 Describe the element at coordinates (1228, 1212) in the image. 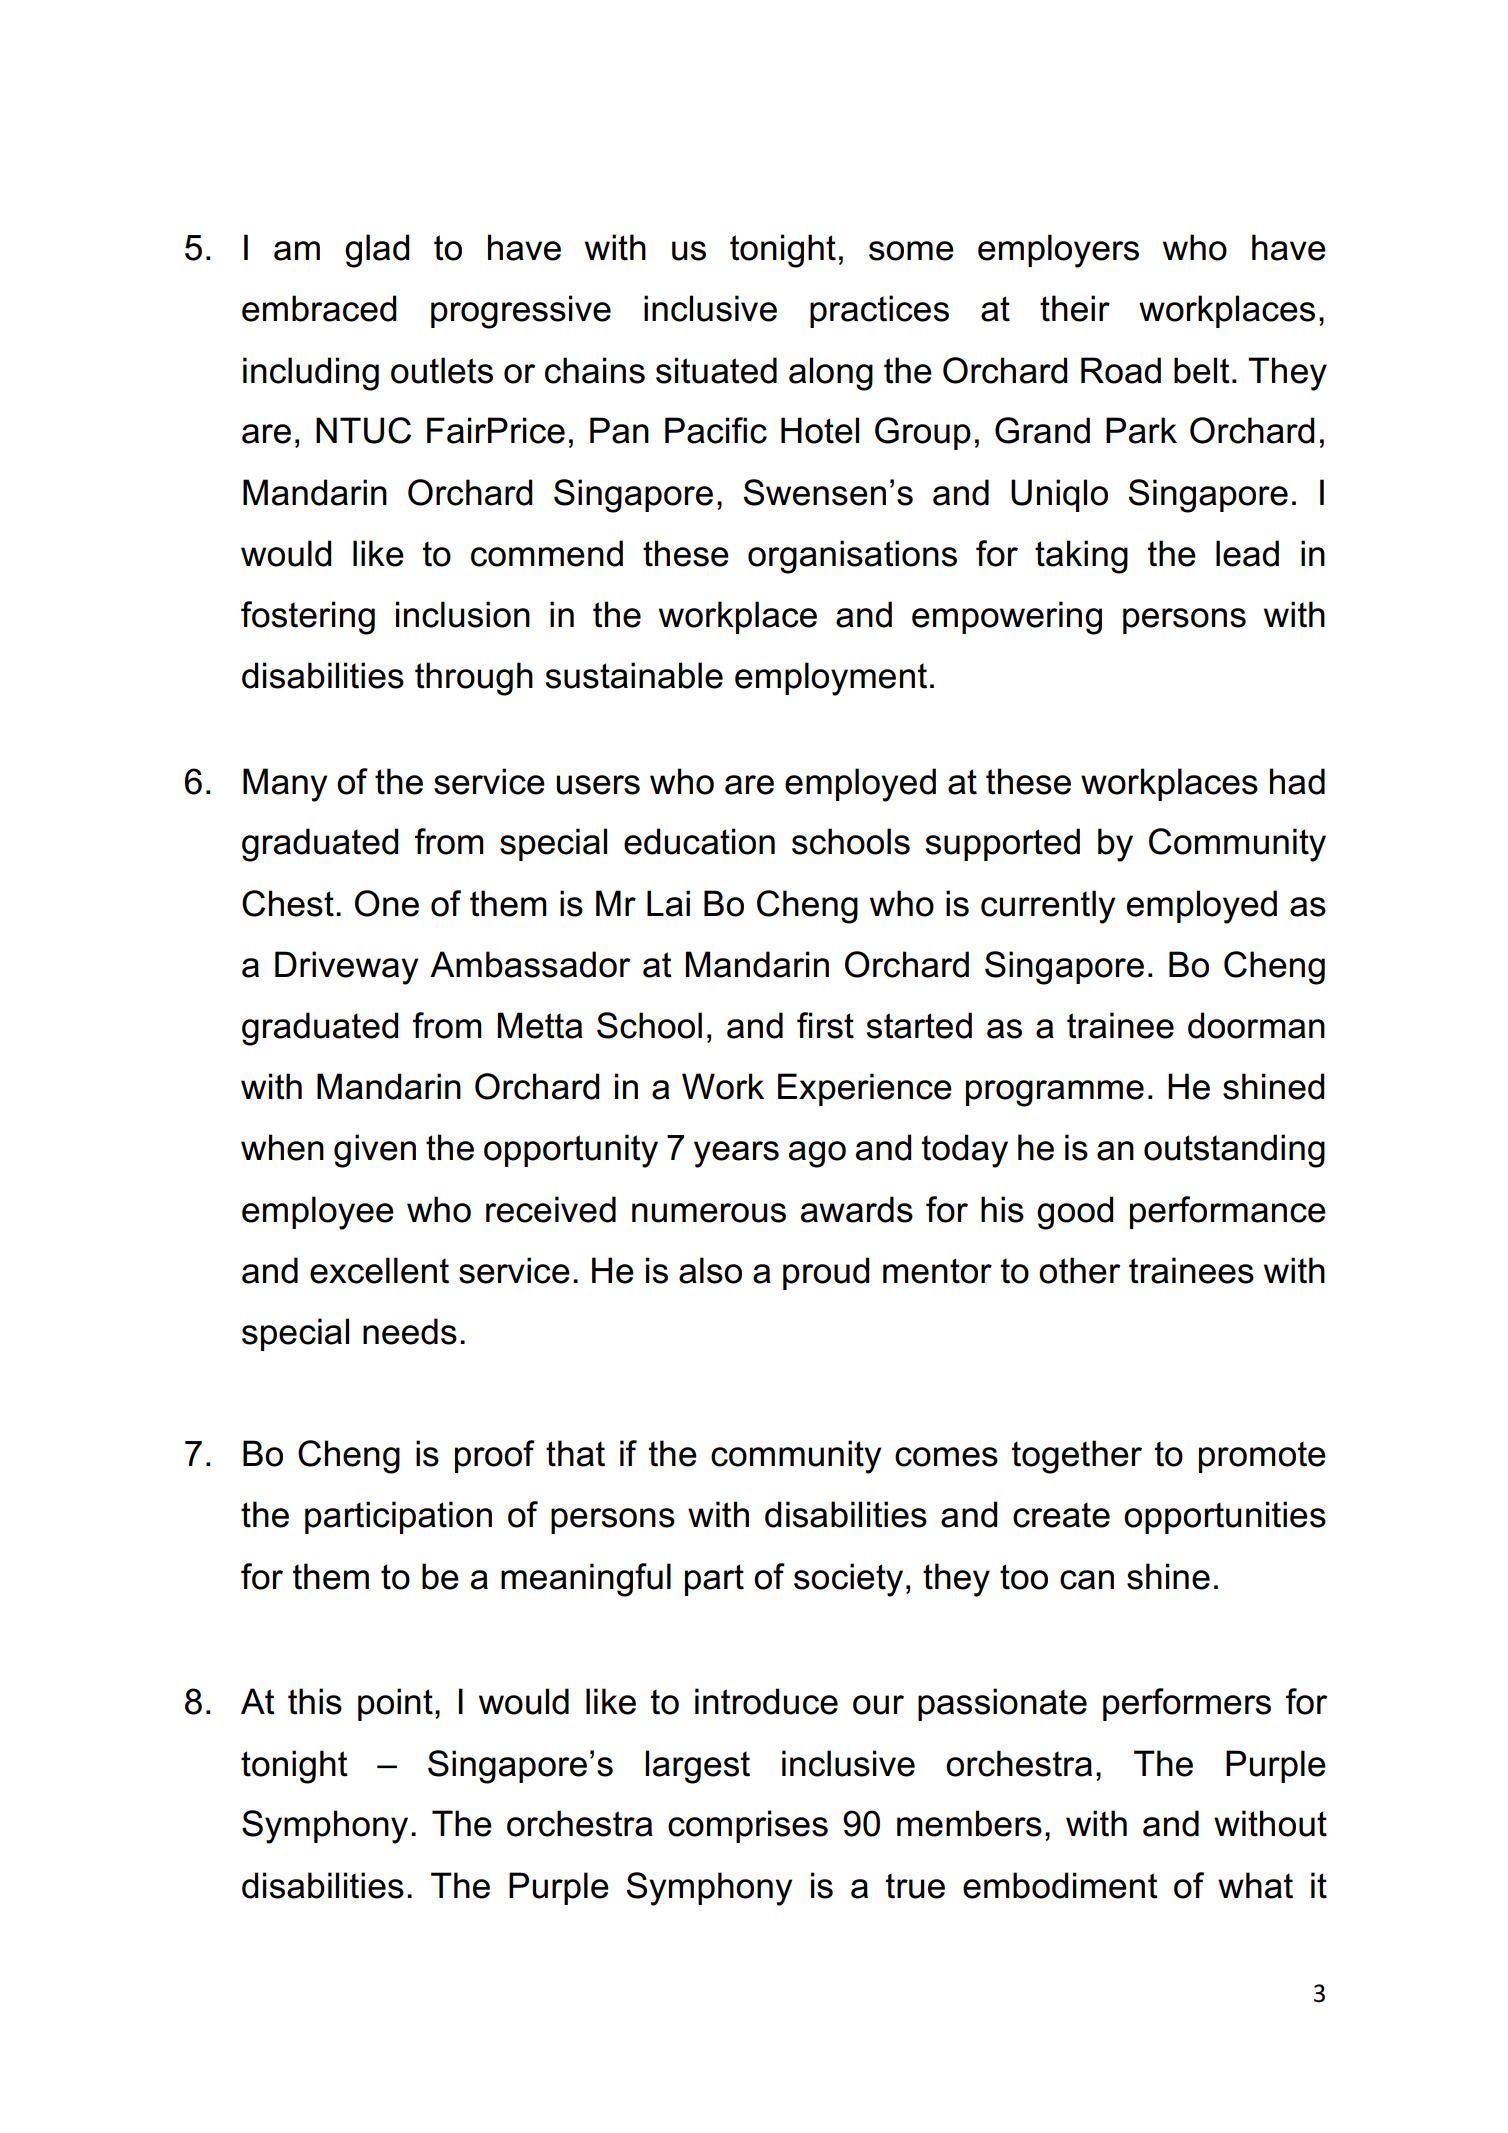

I see `performance` at that location.
